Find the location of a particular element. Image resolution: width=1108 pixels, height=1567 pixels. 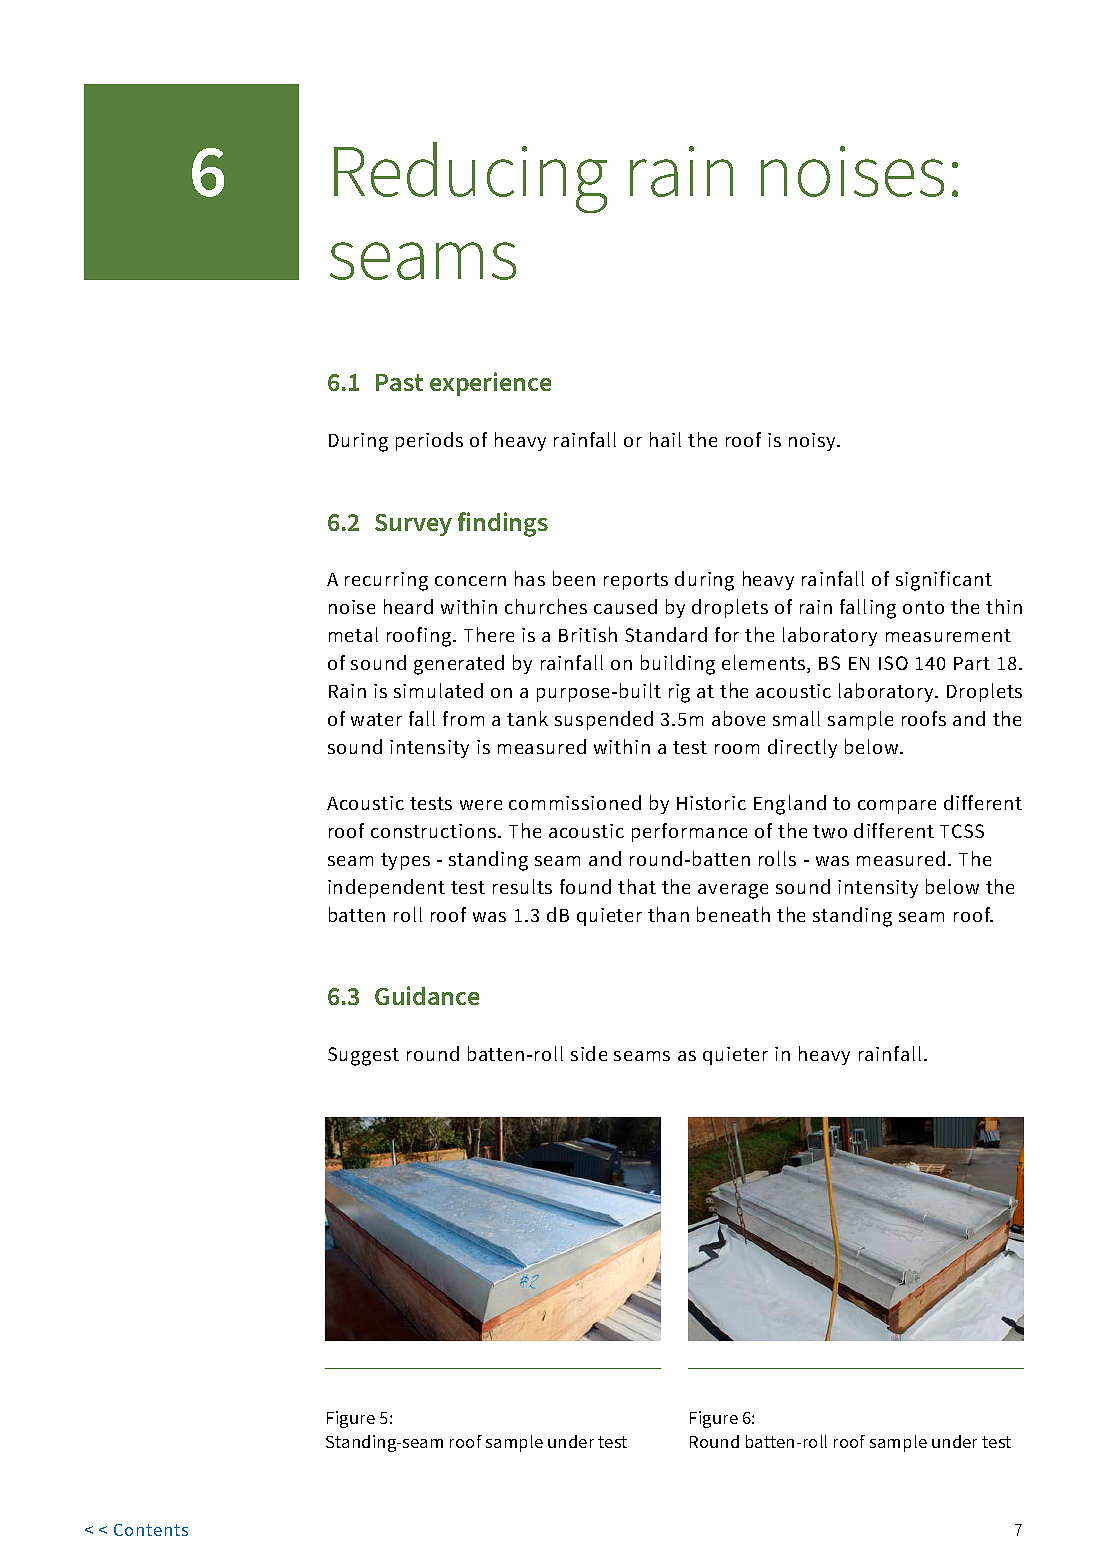

Reducing is located at coordinates (470, 177).
